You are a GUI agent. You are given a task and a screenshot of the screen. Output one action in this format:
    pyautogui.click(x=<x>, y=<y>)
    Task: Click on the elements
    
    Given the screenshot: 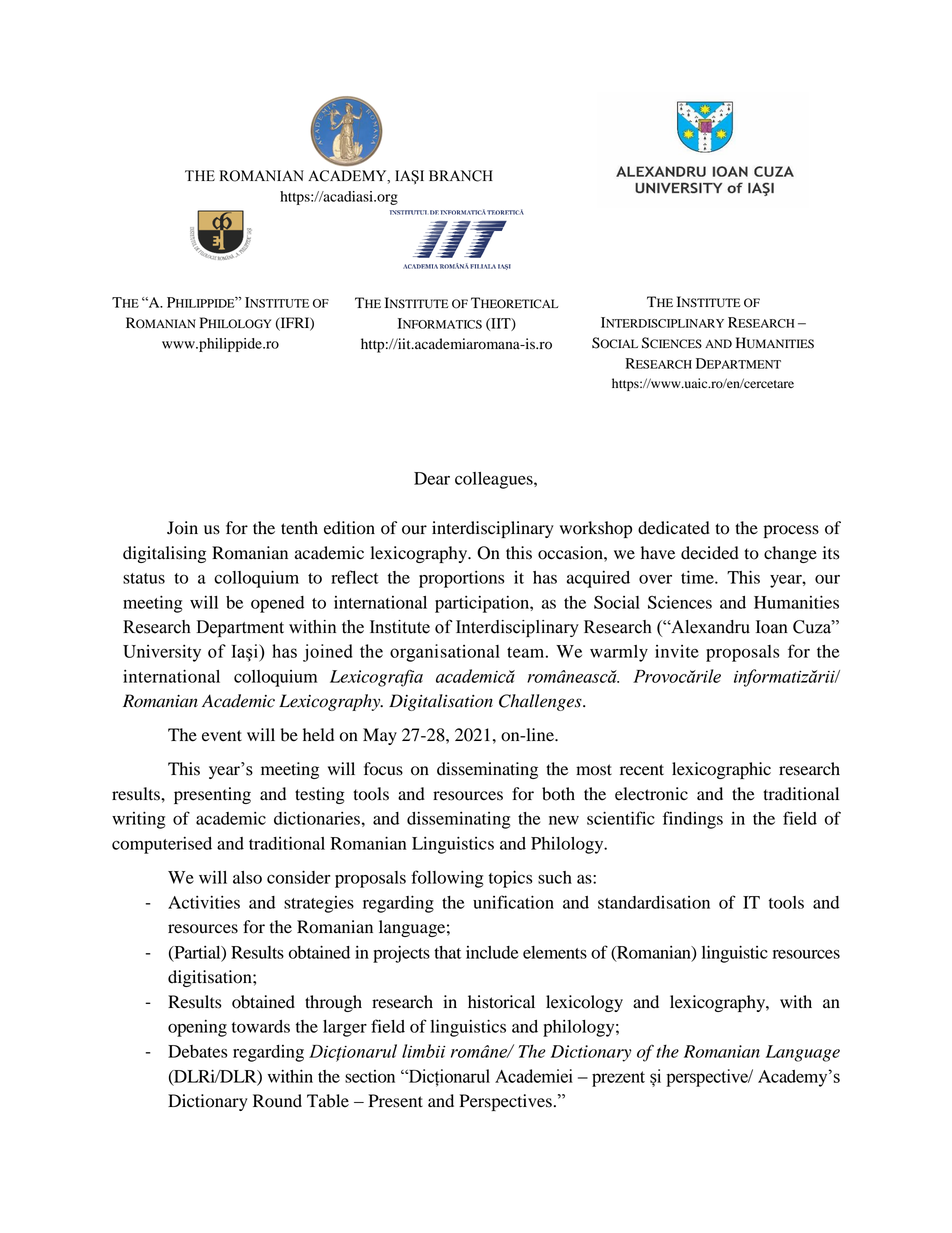 What is the action you would take?
    pyautogui.click(x=555, y=952)
